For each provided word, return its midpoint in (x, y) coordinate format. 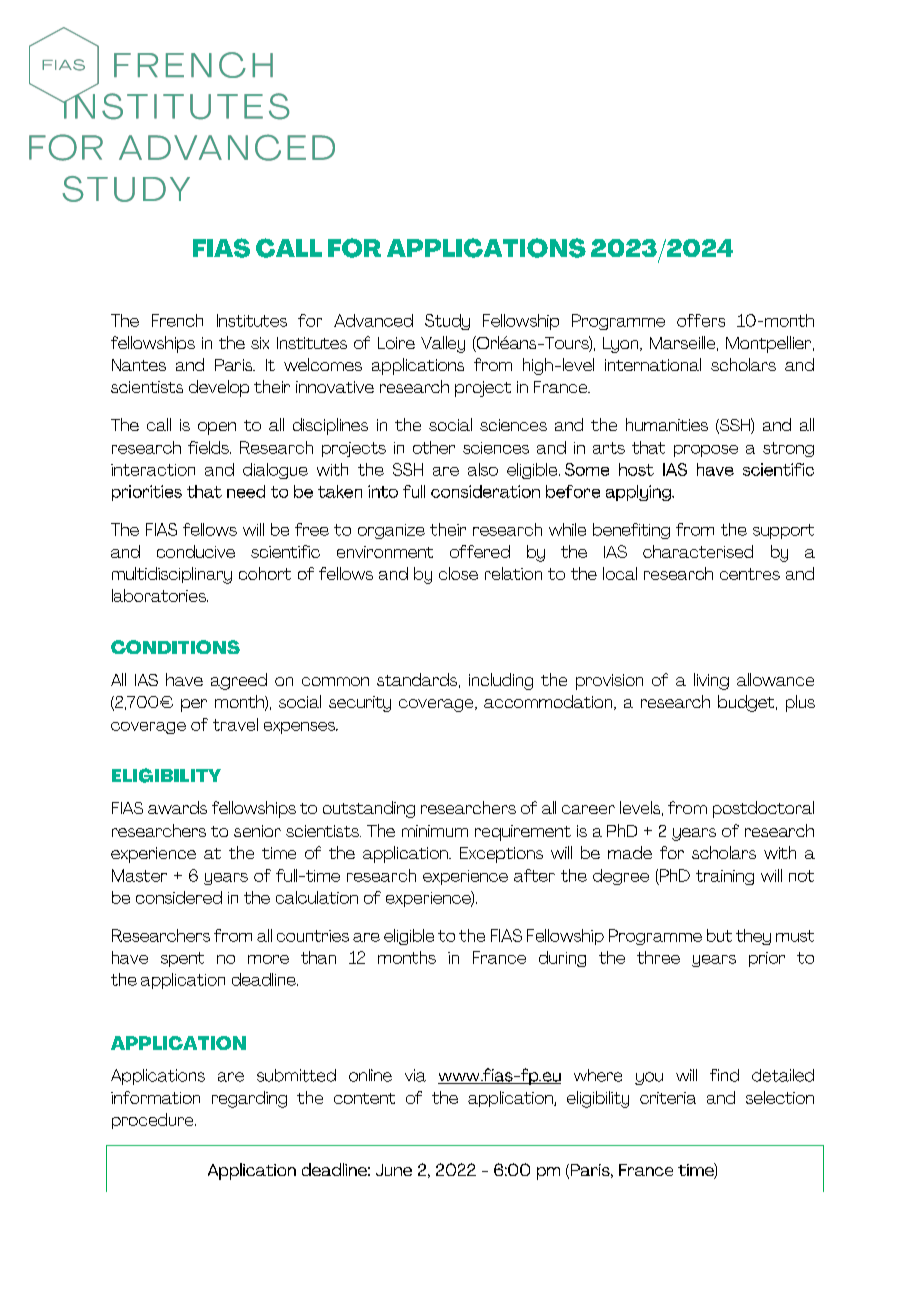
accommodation (549, 702)
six (260, 343)
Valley (443, 344)
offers (701, 320)
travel (235, 724)
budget (747, 703)
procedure (154, 1121)
